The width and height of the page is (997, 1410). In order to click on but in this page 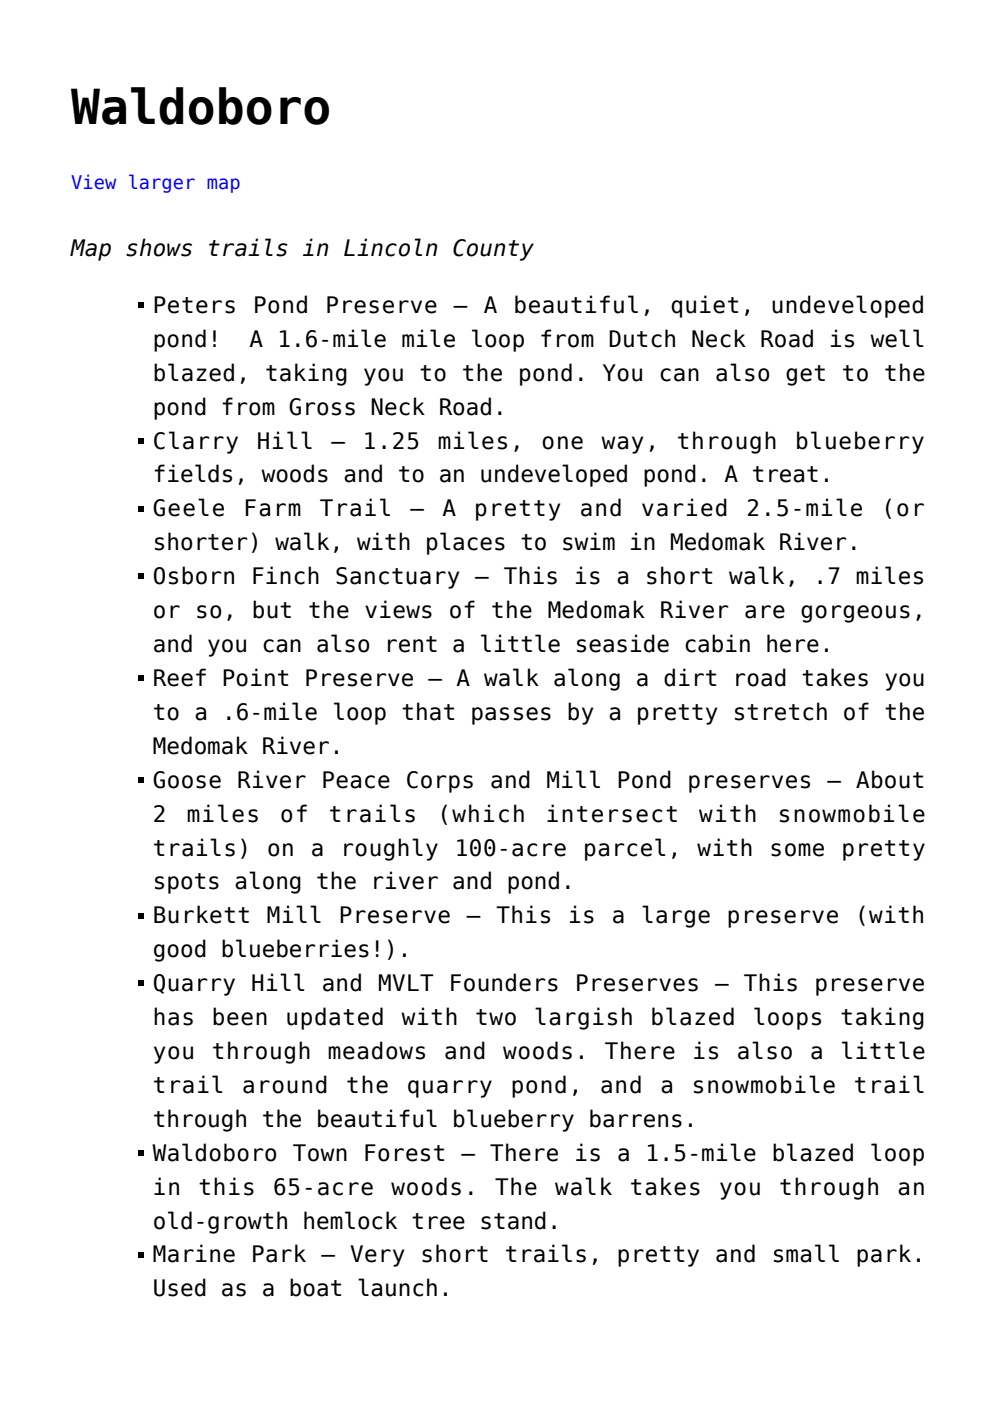, I will do `click(272, 609)`.
